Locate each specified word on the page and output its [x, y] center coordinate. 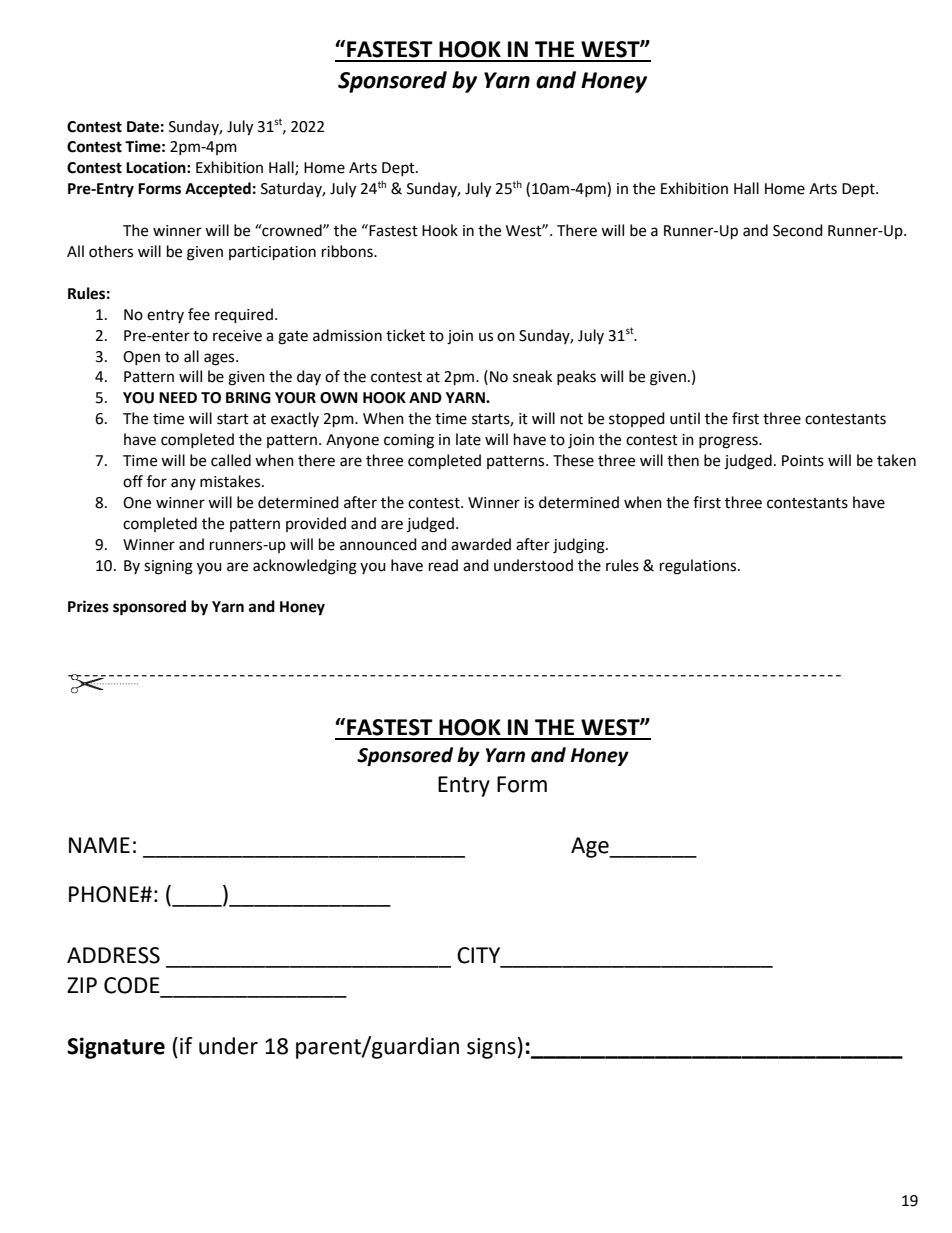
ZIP [82, 985]
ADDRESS [113, 955]
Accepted [218, 190]
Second [798, 230]
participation [272, 253]
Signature [116, 1048]
